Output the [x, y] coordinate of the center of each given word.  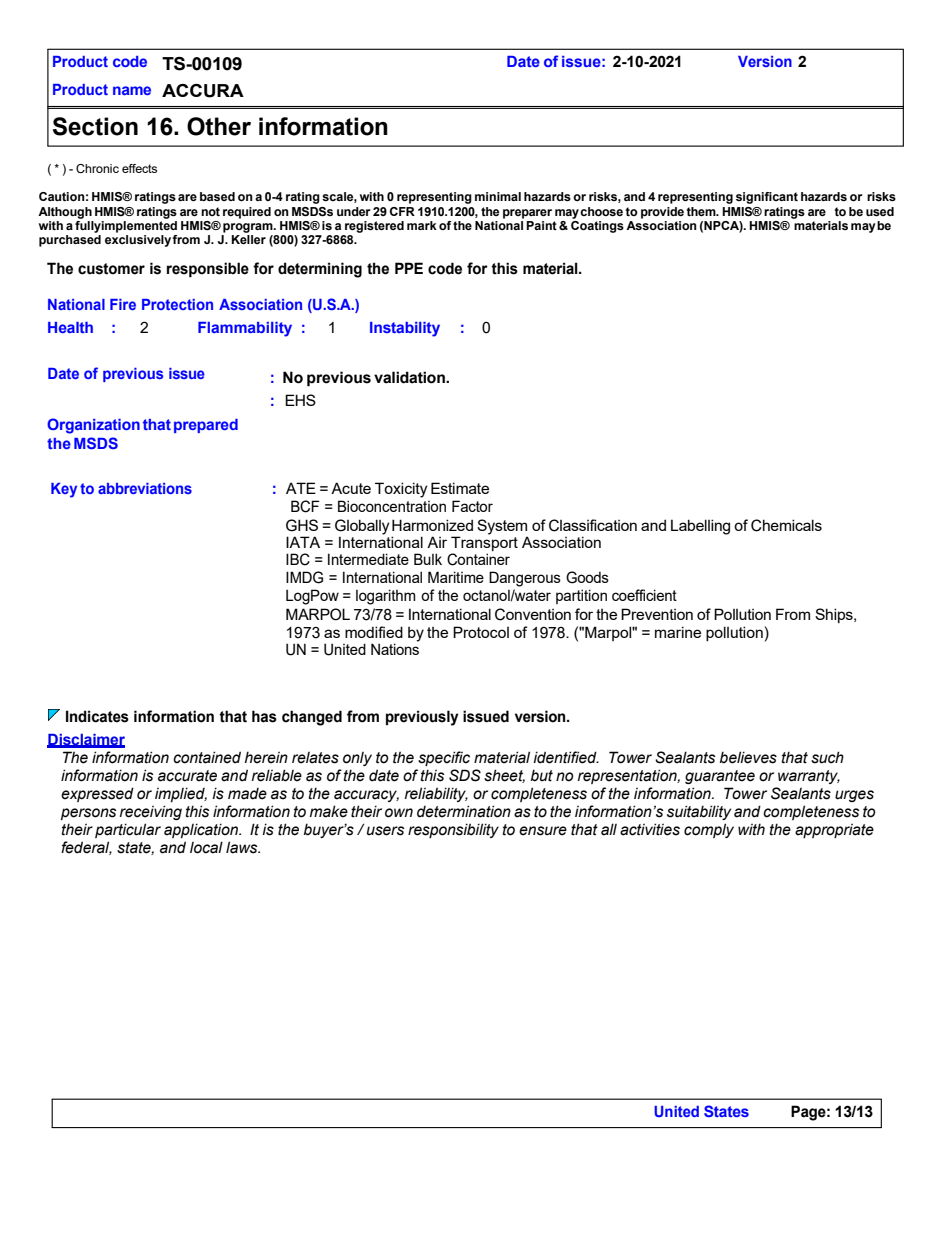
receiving [151, 812]
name [132, 90]
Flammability [245, 329]
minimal [498, 196]
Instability [405, 329]
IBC [298, 559]
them [702, 211]
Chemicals [786, 525]
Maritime [456, 577]
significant [767, 198]
